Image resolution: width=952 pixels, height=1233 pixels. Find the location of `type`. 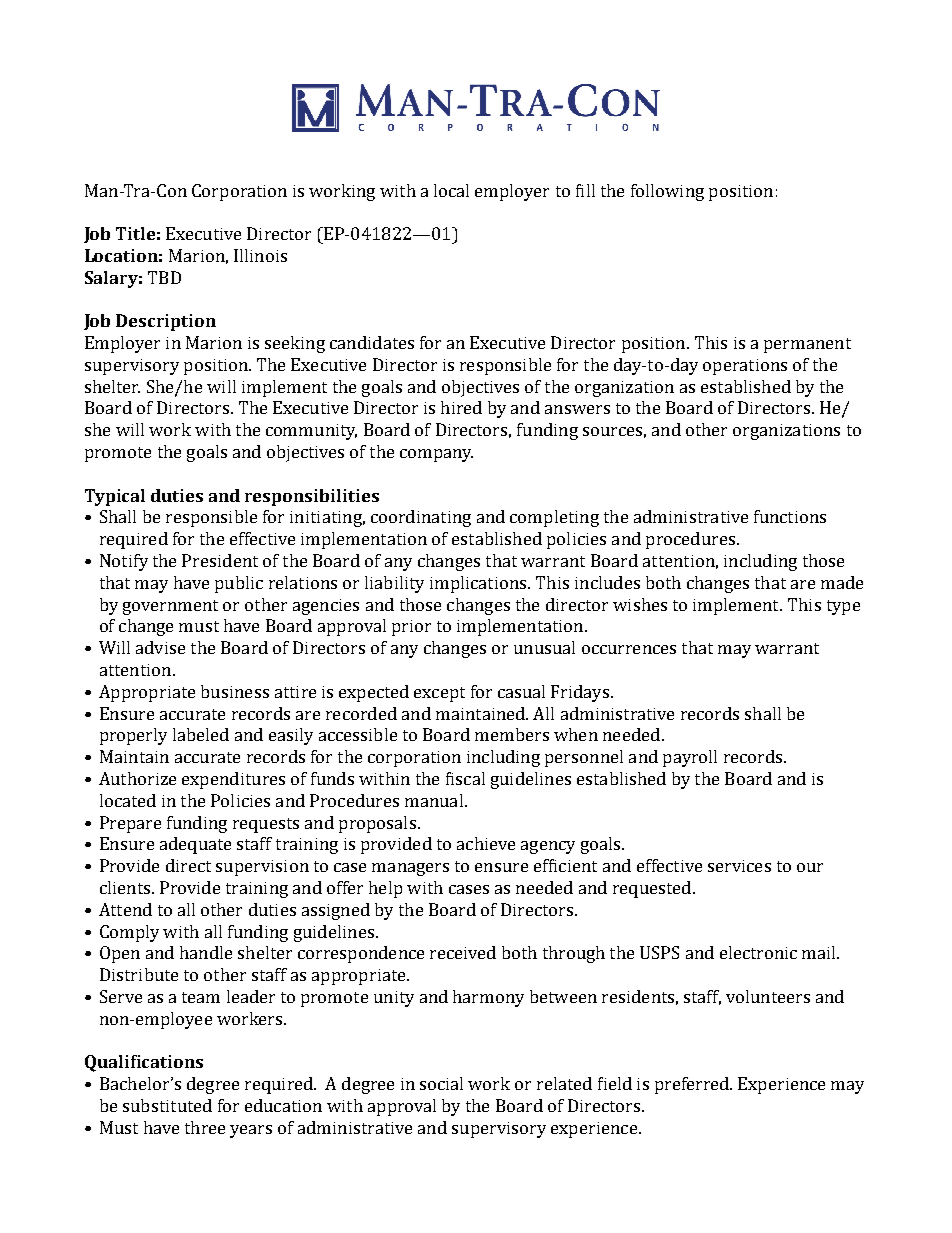

type is located at coordinates (843, 607).
